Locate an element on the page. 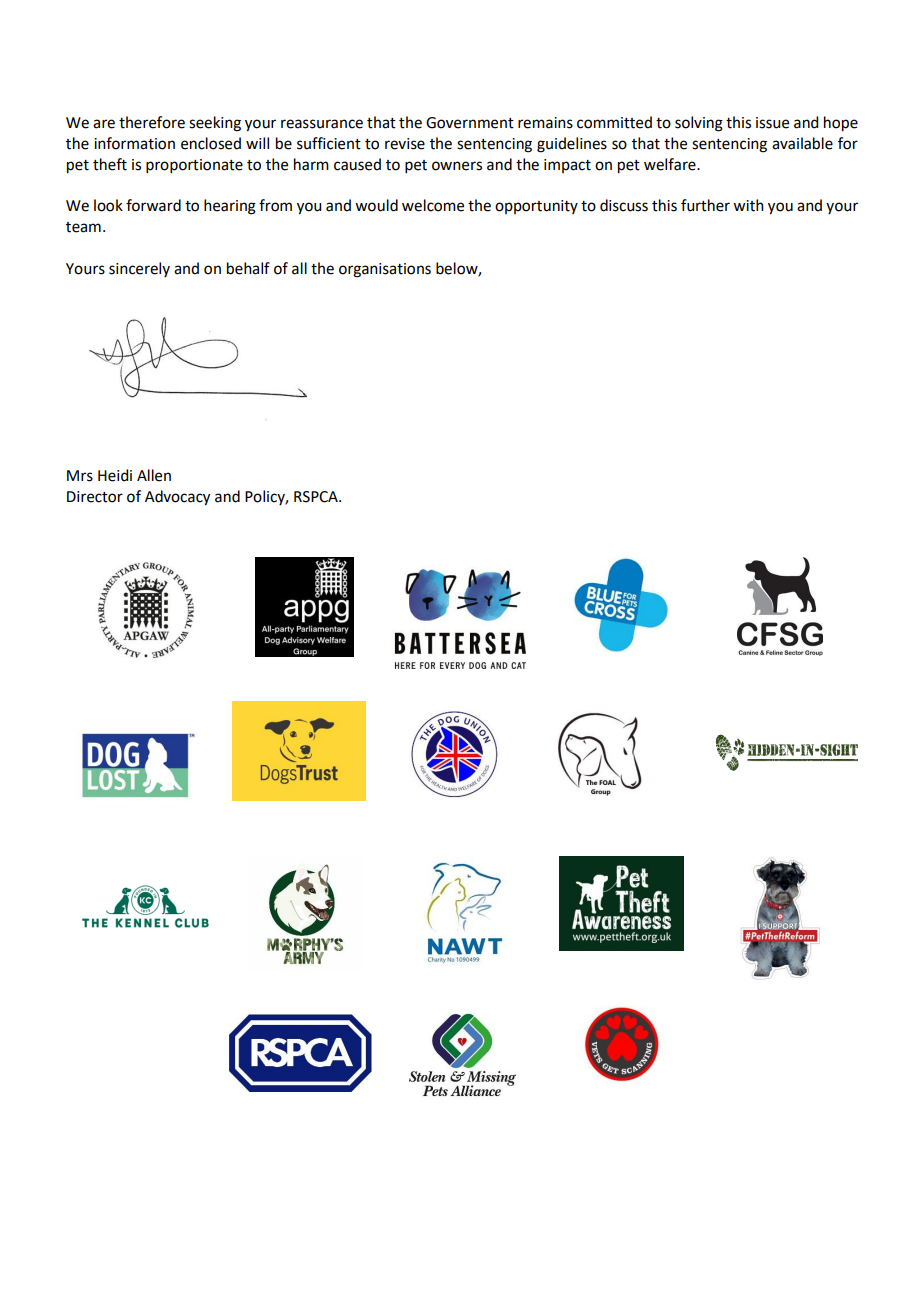  issue is located at coordinates (772, 123).
